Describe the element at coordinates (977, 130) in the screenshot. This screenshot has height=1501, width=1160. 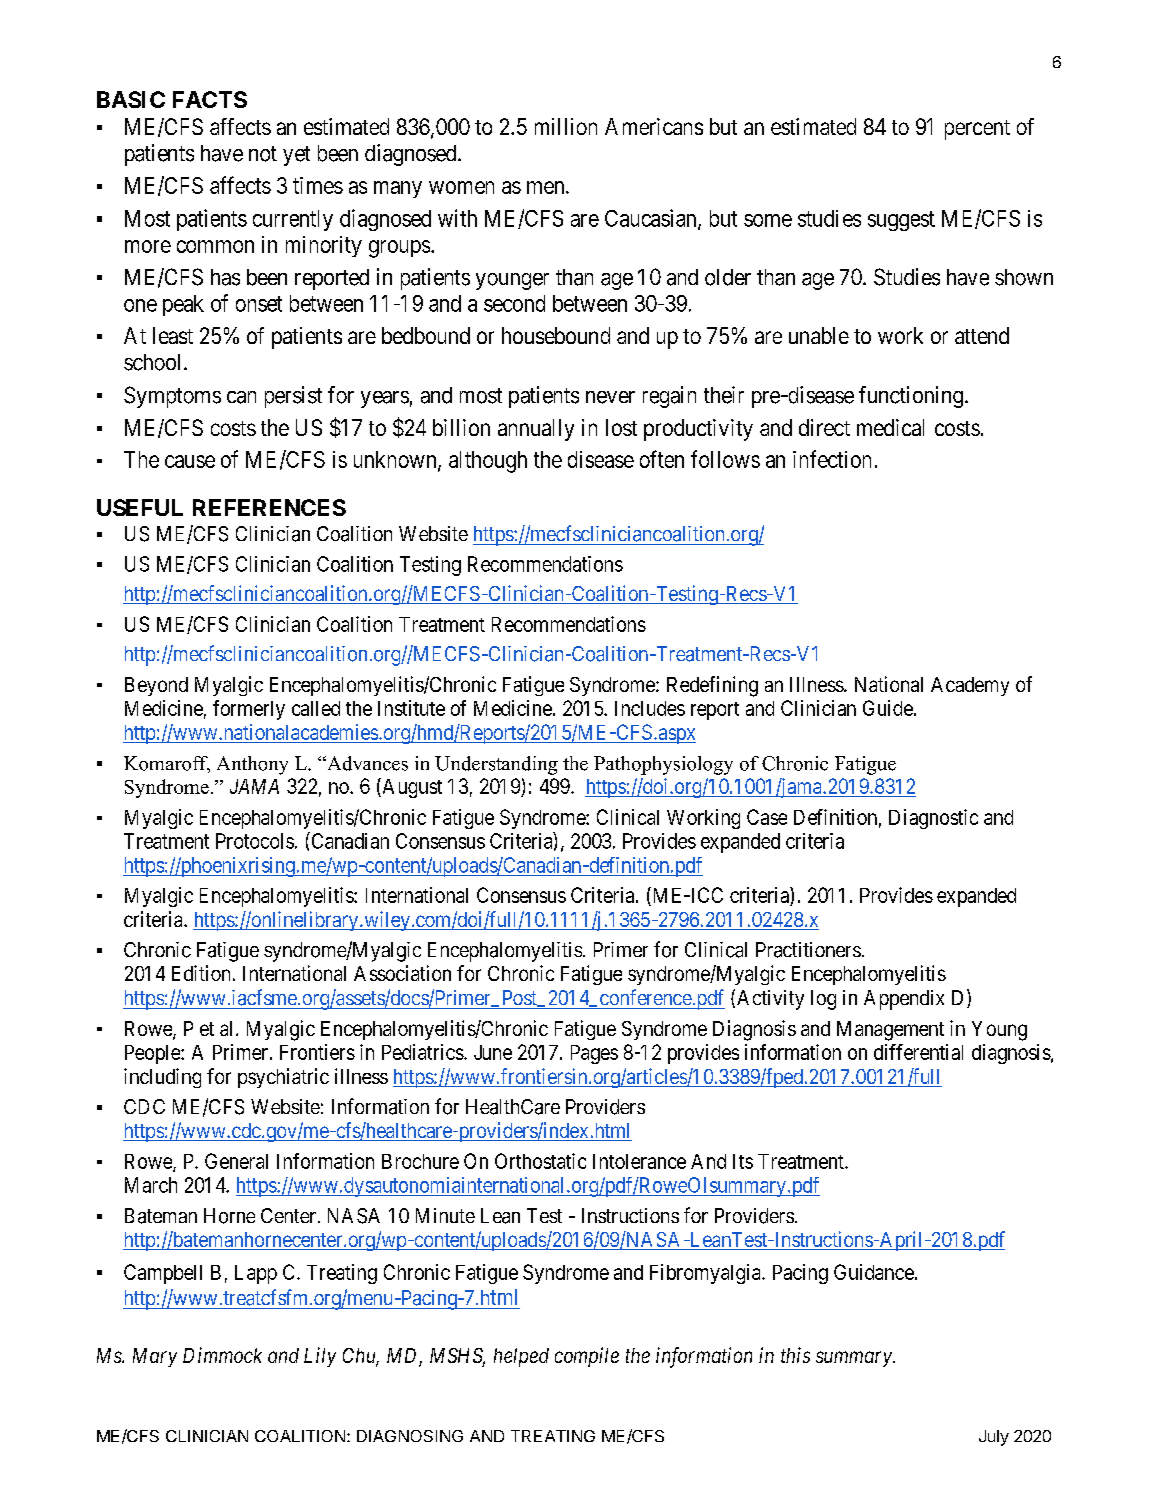
I see `percent` at that location.
